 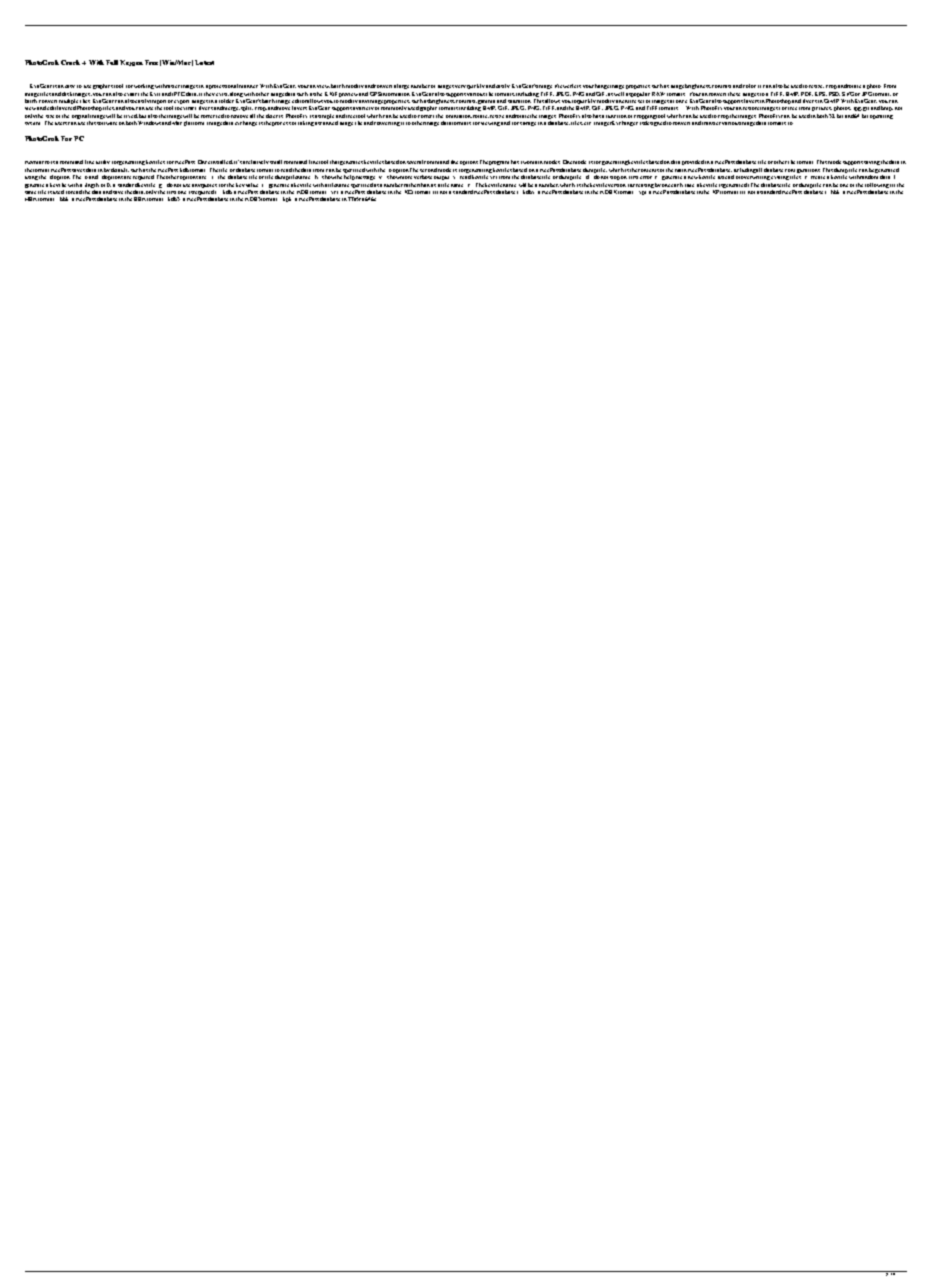 What do you see at coordinates (204, 62) in the screenshot?
I see `Latest` at bounding box center [204, 62].
